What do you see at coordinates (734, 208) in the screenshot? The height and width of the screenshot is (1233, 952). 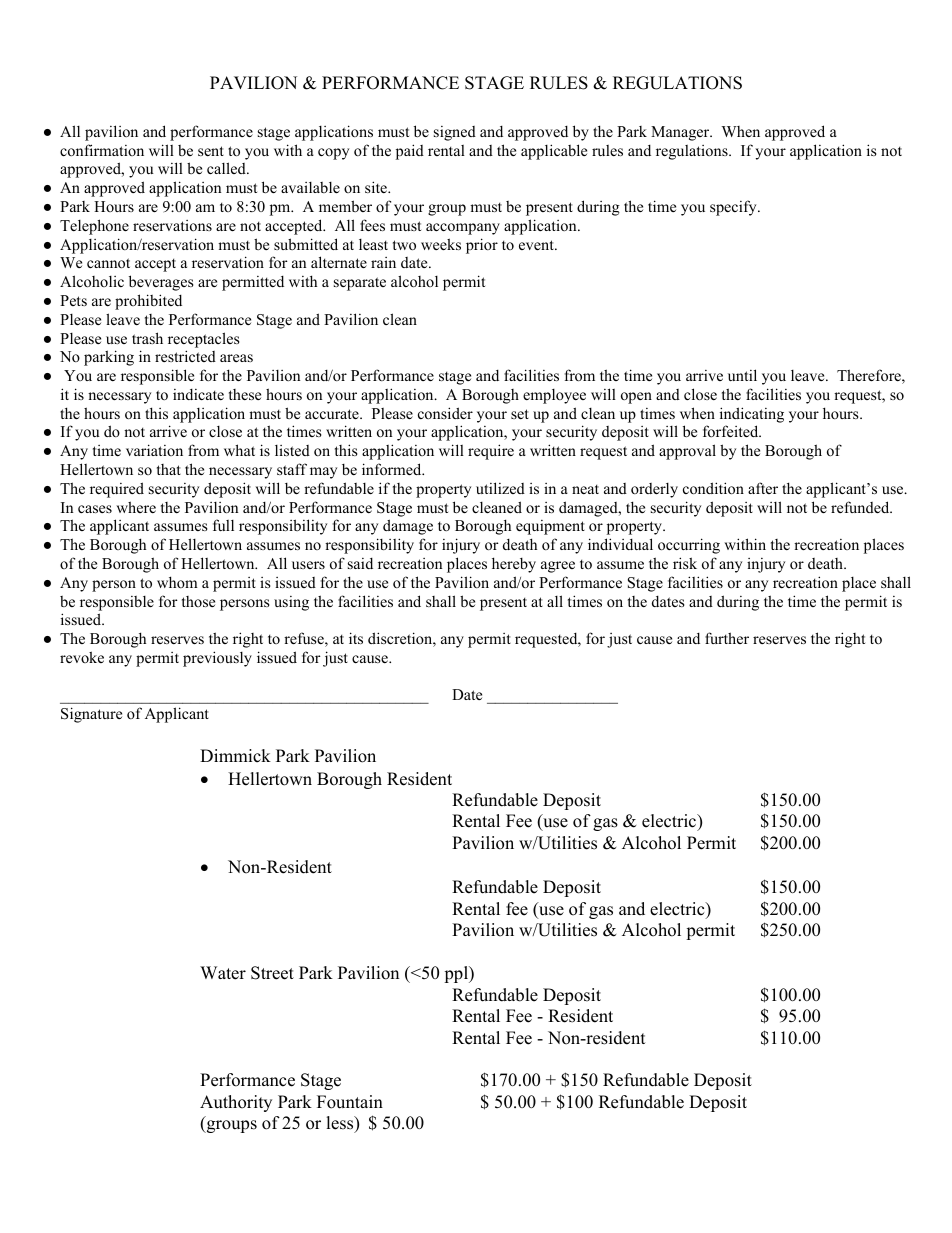 I see `specify` at bounding box center [734, 208].
